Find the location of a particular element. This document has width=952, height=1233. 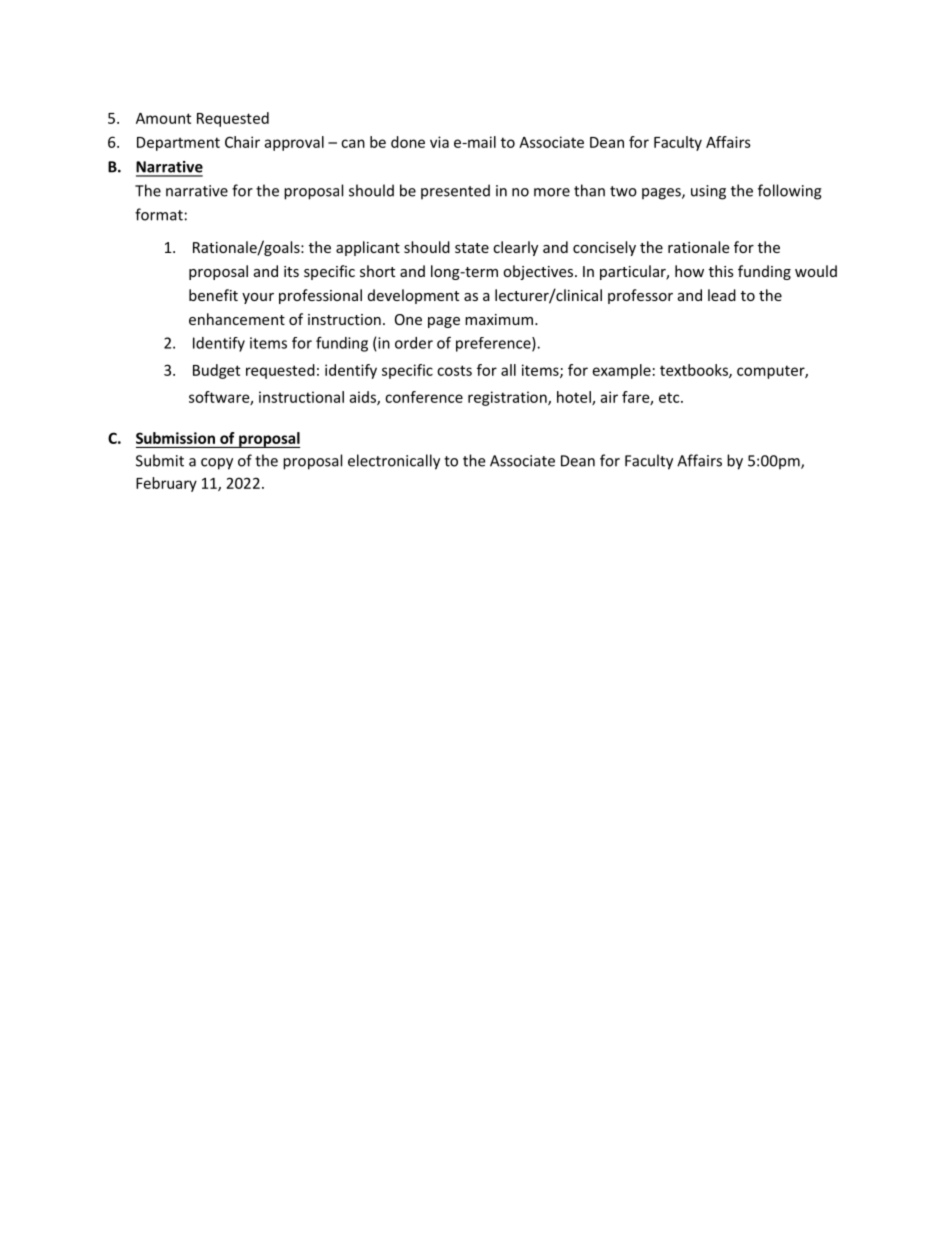

lead is located at coordinates (722, 295).
